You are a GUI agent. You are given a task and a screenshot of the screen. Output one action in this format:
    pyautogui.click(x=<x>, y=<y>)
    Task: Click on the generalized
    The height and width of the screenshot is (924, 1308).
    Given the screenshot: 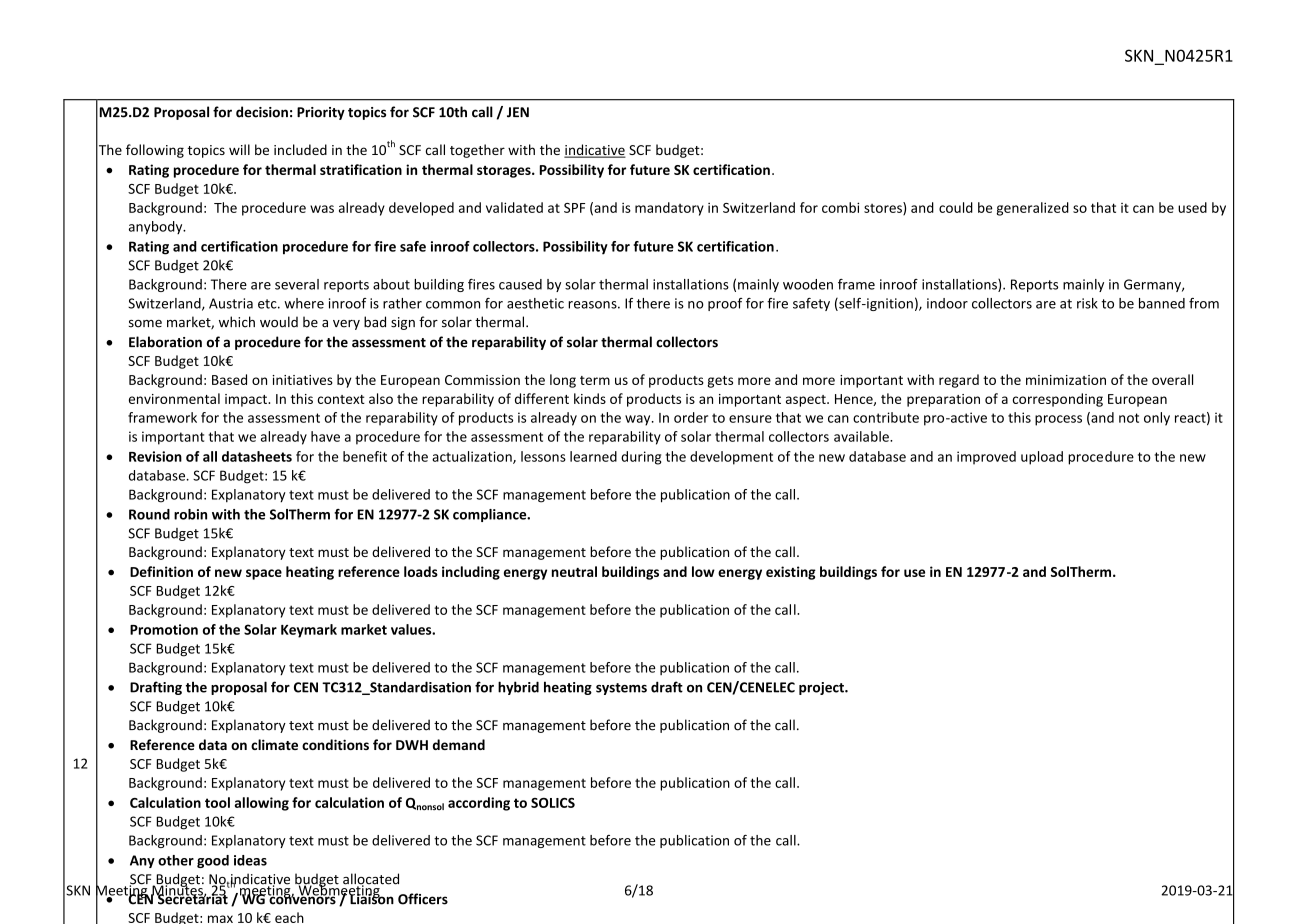 What is the action you would take?
    pyautogui.click(x=1033, y=209)
